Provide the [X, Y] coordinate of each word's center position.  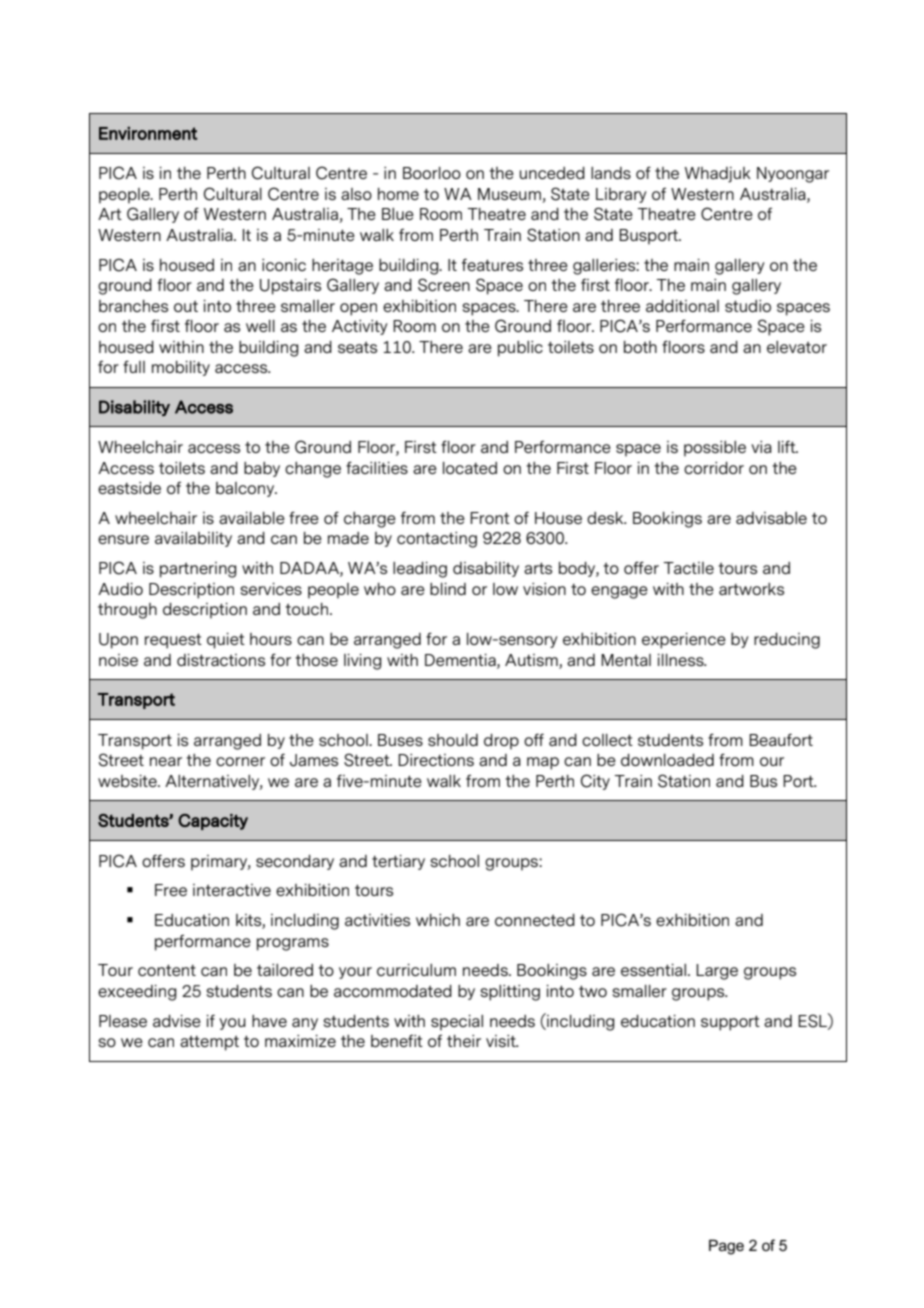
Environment [148, 133]
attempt [209, 1043]
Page [726, 1247]
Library [621, 195]
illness [682, 660]
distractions [221, 660]
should [453, 740]
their [464, 1041]
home [398, 194]
